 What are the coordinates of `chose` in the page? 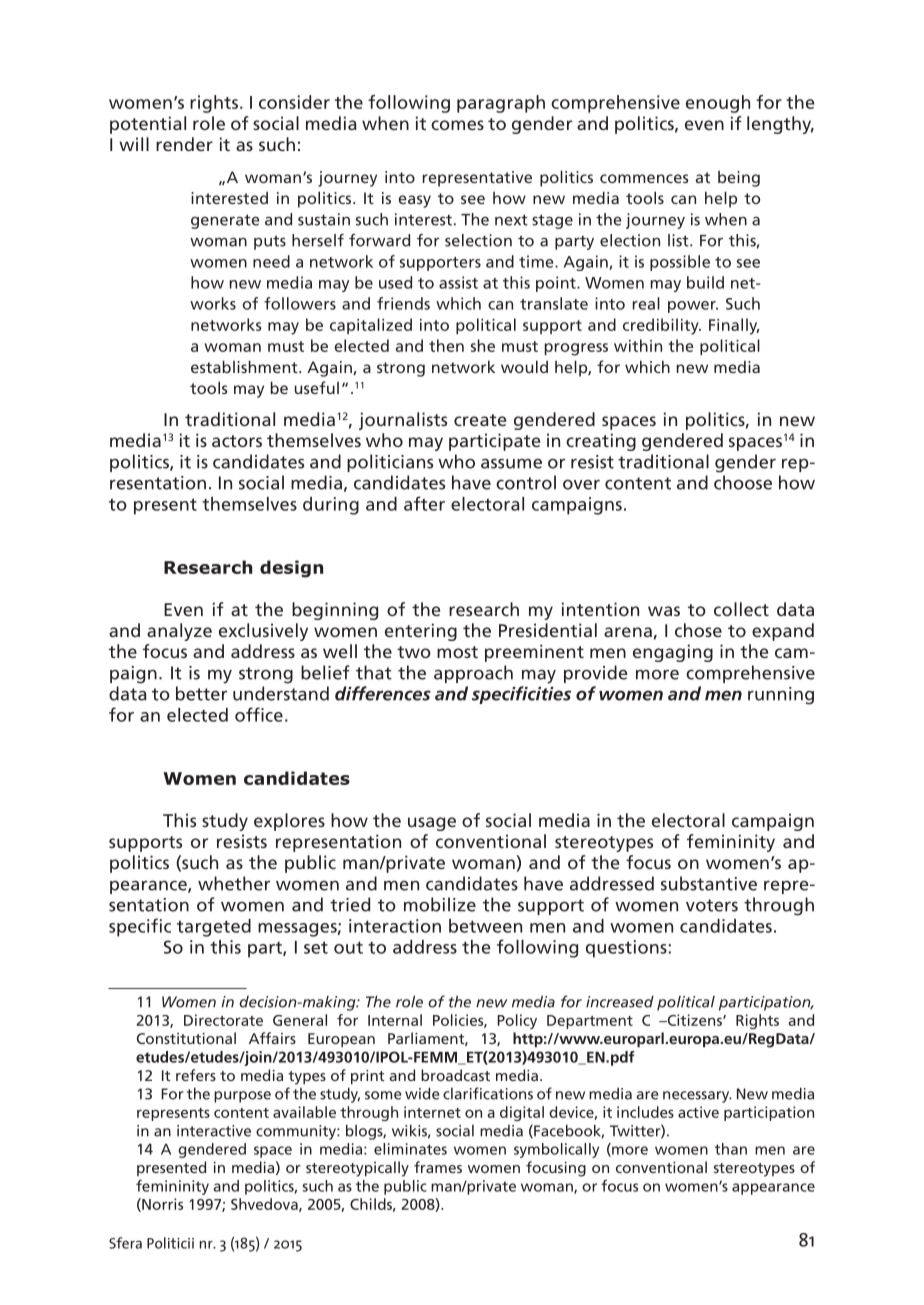 It's located at (698, 630).
